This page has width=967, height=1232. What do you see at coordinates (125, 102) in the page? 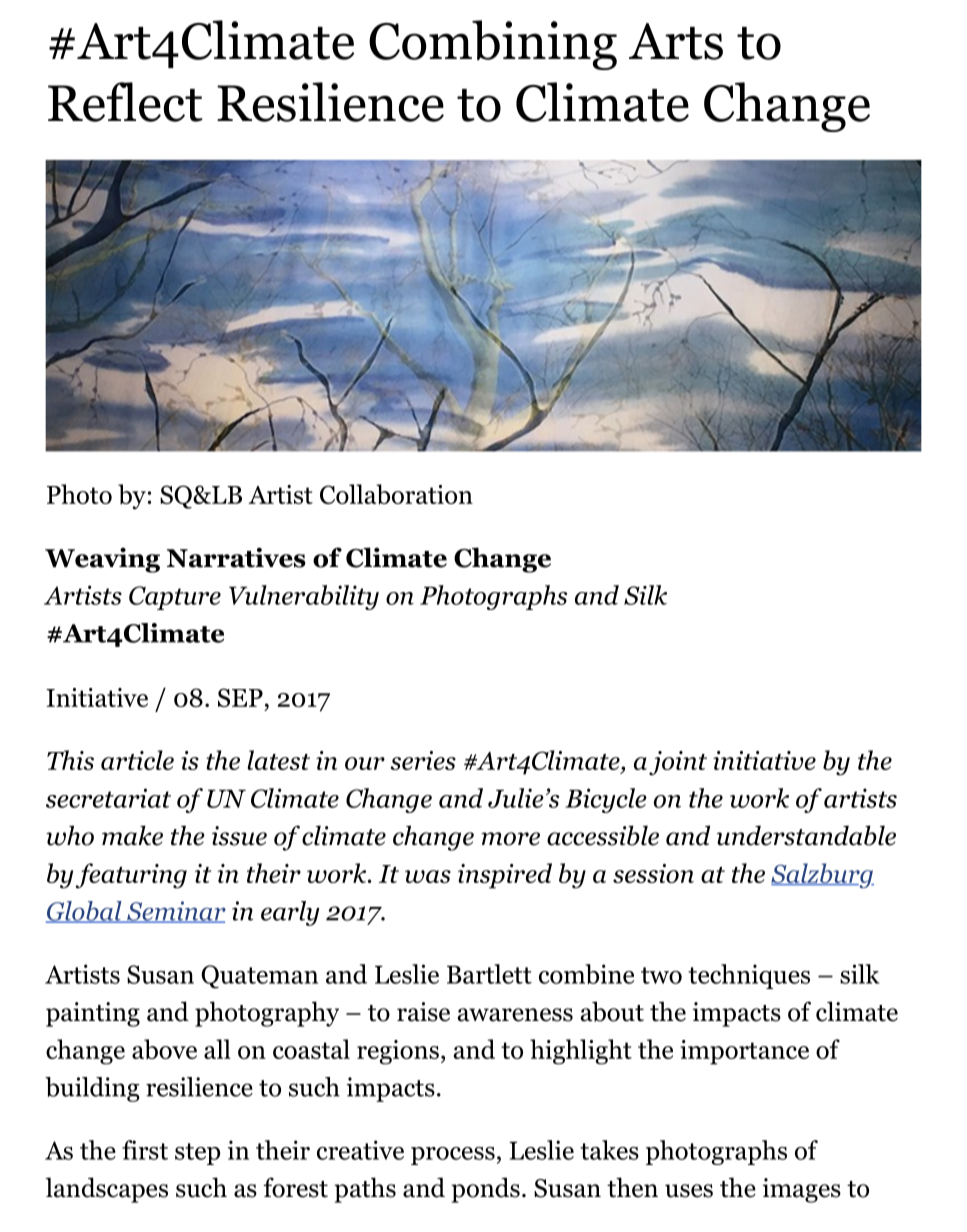
I see `Reflect` at bounding box center [125, 102].
